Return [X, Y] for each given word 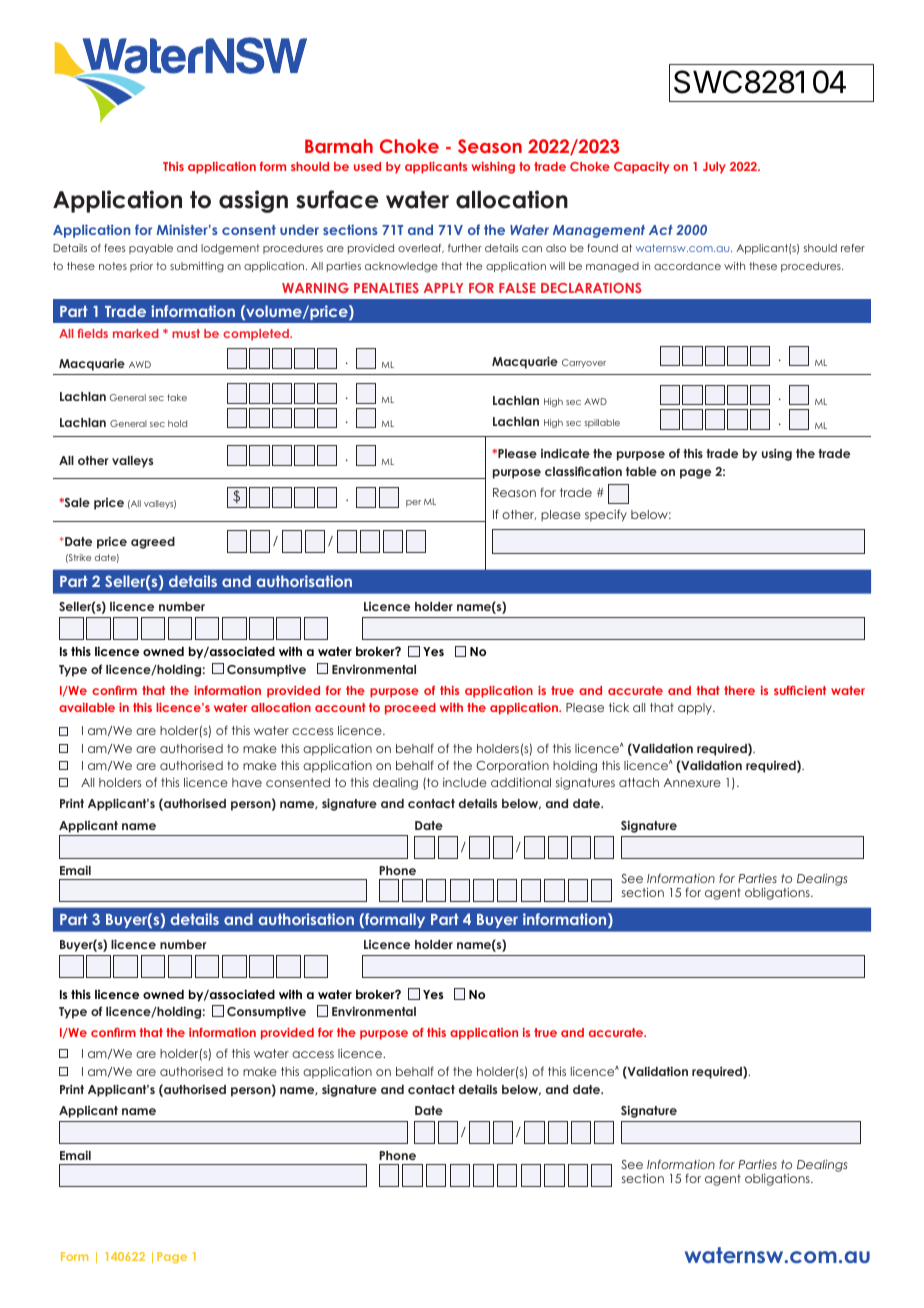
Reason [514, 492]
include [465, 782]
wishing [493, 168]
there [739, 690]
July [714, 168]
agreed [153, 543]
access [313, 1054]
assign [253, 201]
